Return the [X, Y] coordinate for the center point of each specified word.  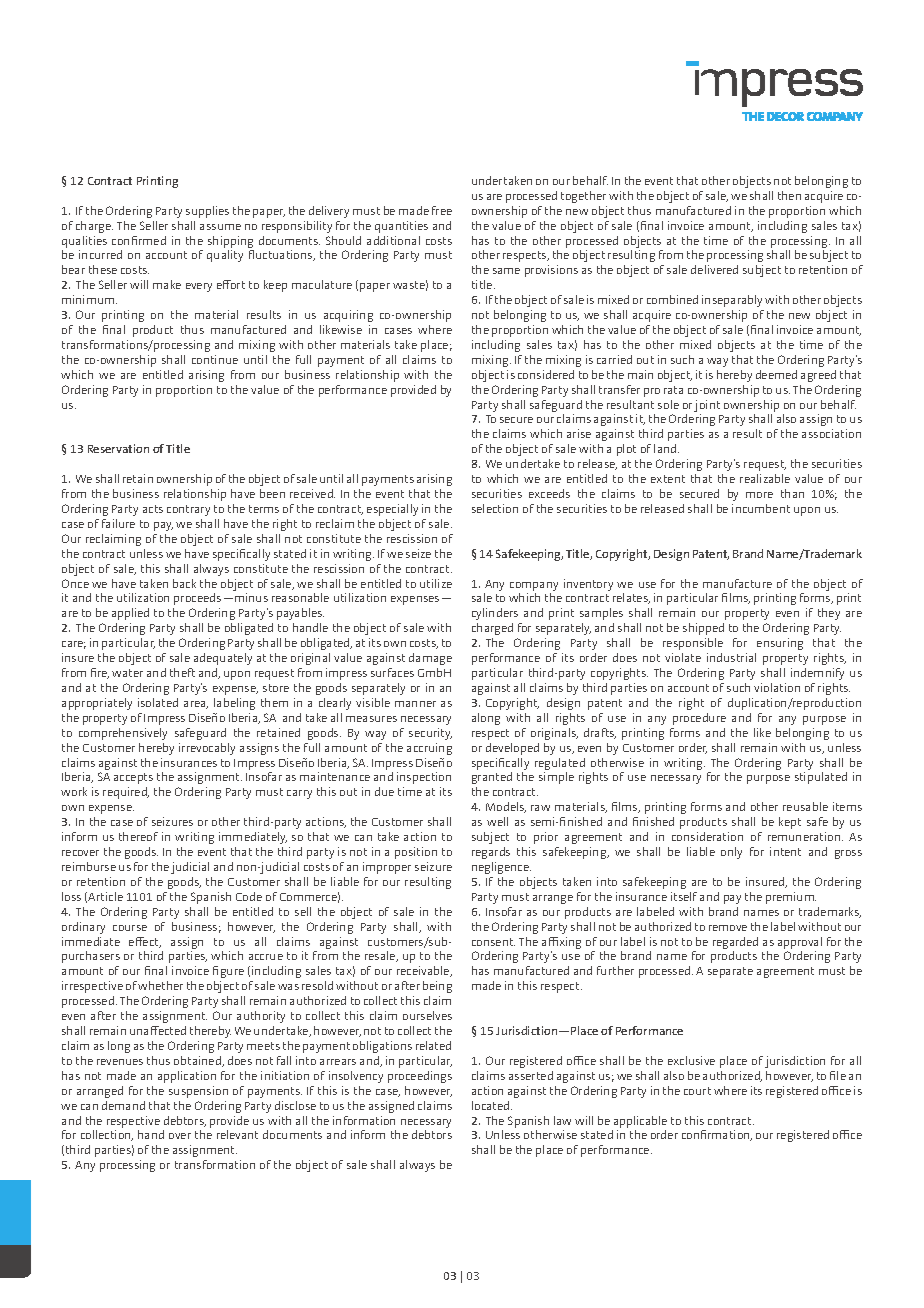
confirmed [139, 240]
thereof [138, 836]
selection [495, 508]
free [442, 210]
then [789, 195]
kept [790, 823]
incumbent [761, 508]
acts [153, 509]
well [497, 821]
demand [123, 1105]
